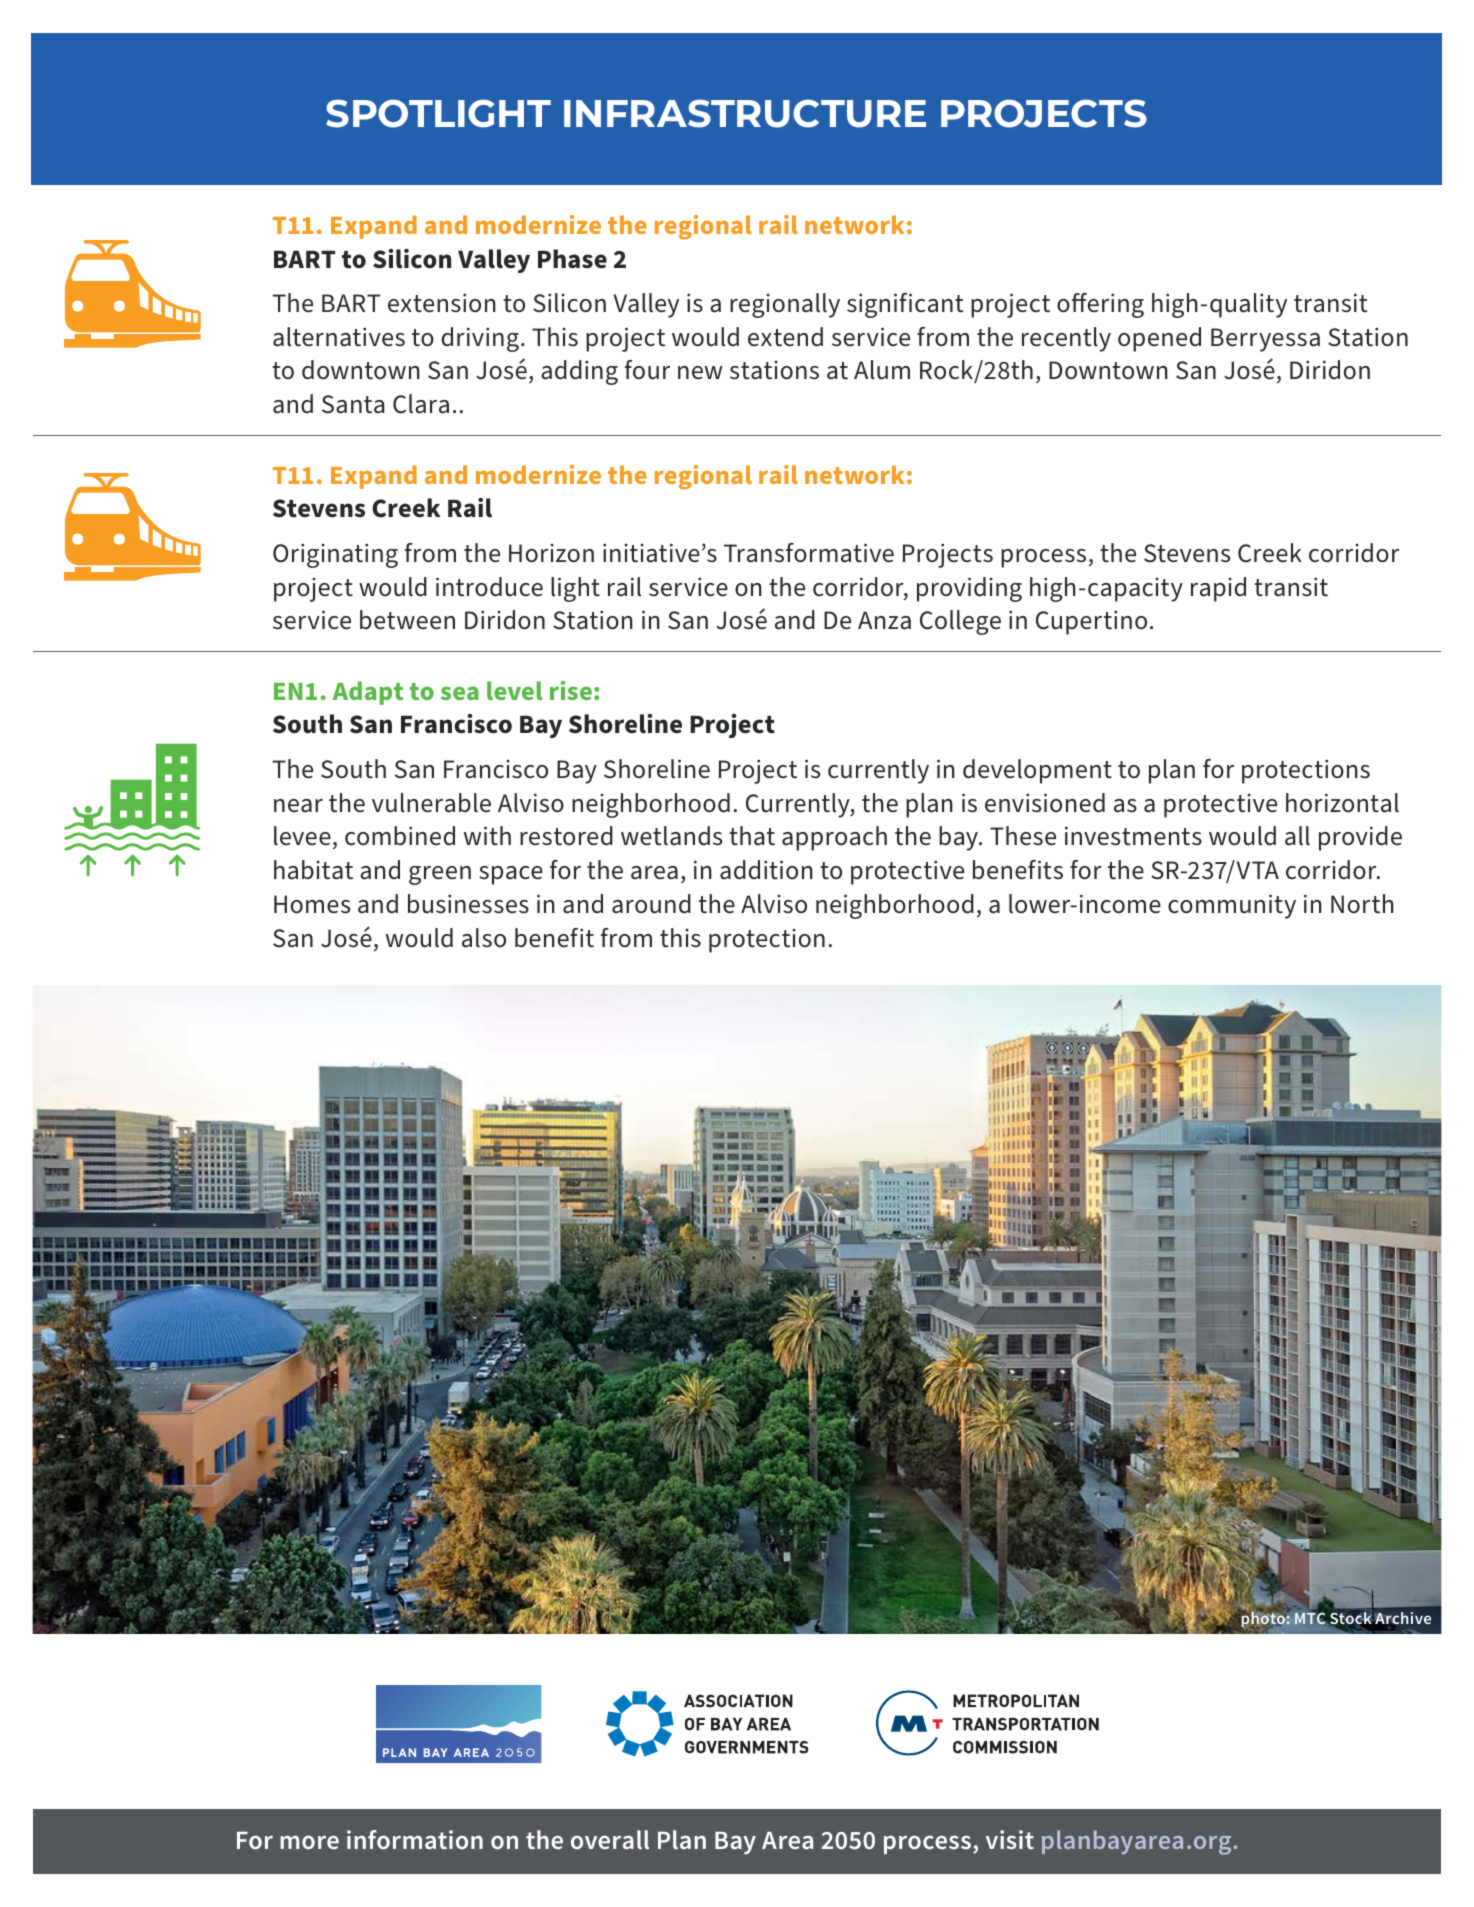 The image size is (1474, 1907). What do you see at coordinates (809, 553) in the screenshot?
I see `Transformative` at bounding box center [809, 553].
